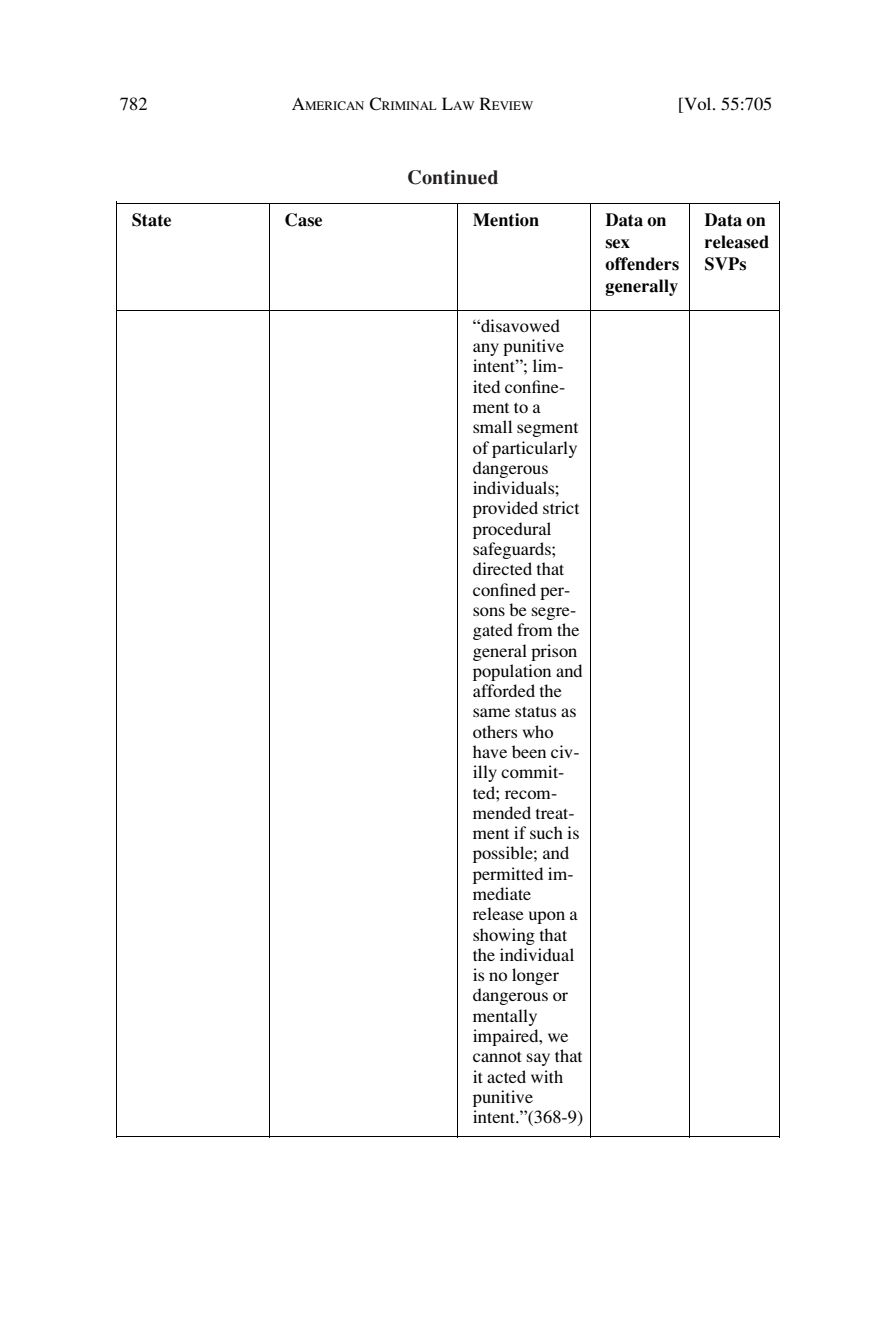 The image size is (896, 1328). I want to click on prison, so click(554, 652).
